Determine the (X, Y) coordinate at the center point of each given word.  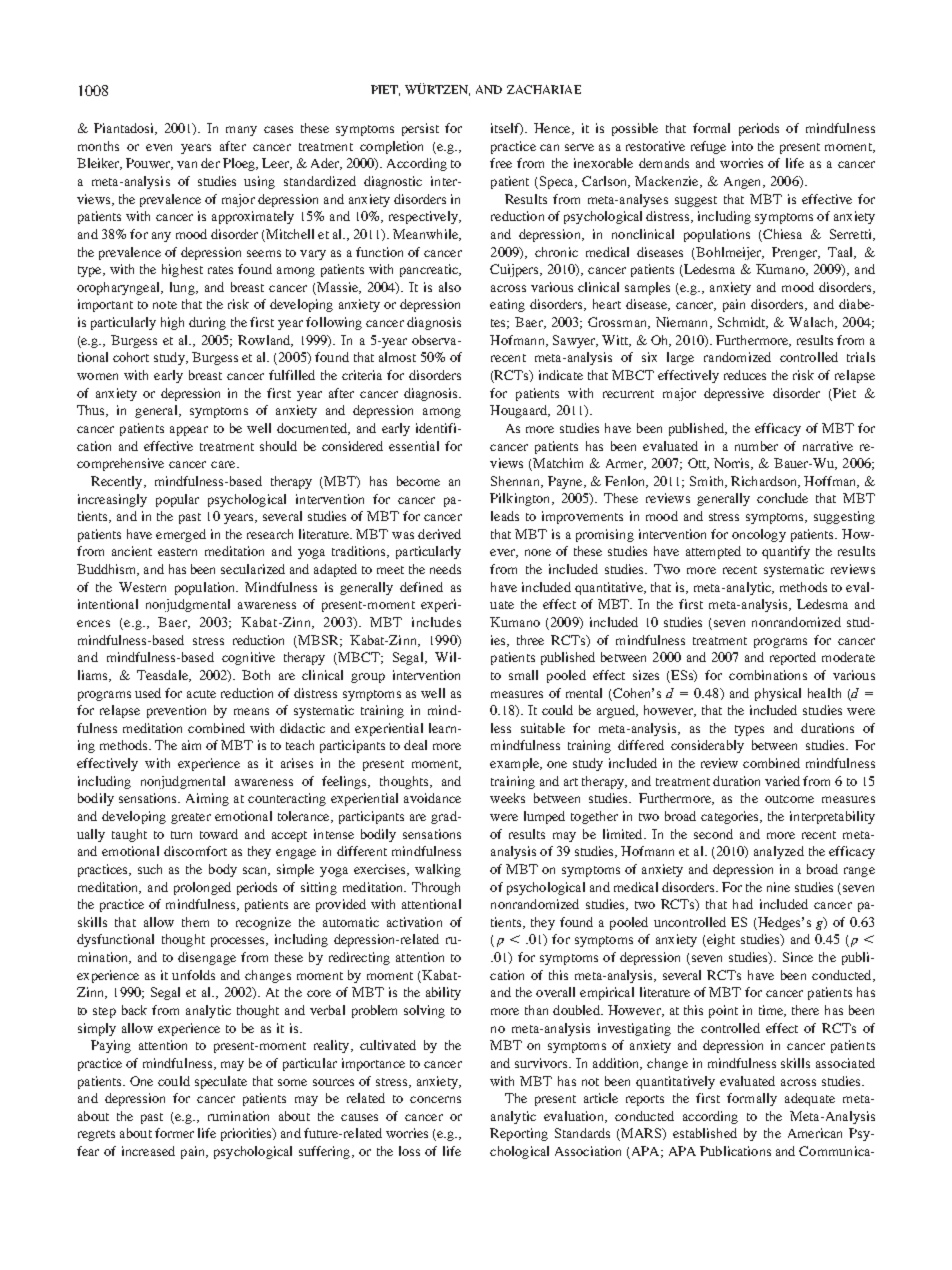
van (187, 164)
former (174, 1133)
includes (436, 622)
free (501, 163)
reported (793, 658)
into (742, 146)
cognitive (248, 658)
